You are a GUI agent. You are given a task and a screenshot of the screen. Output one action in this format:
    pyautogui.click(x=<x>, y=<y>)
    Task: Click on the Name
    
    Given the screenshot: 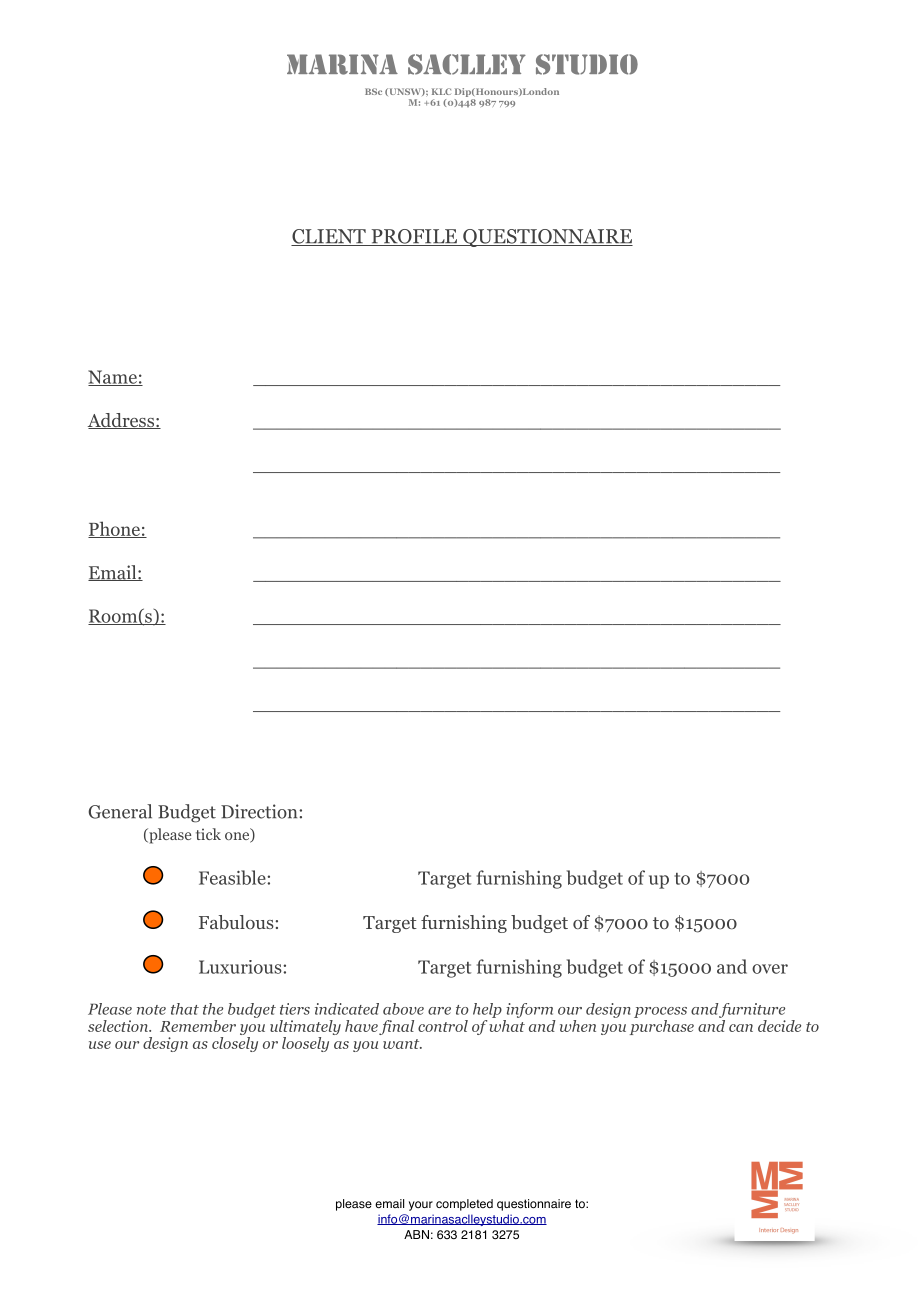 What is the action you would take?
    pyautogui.click(x=113, y=378)
